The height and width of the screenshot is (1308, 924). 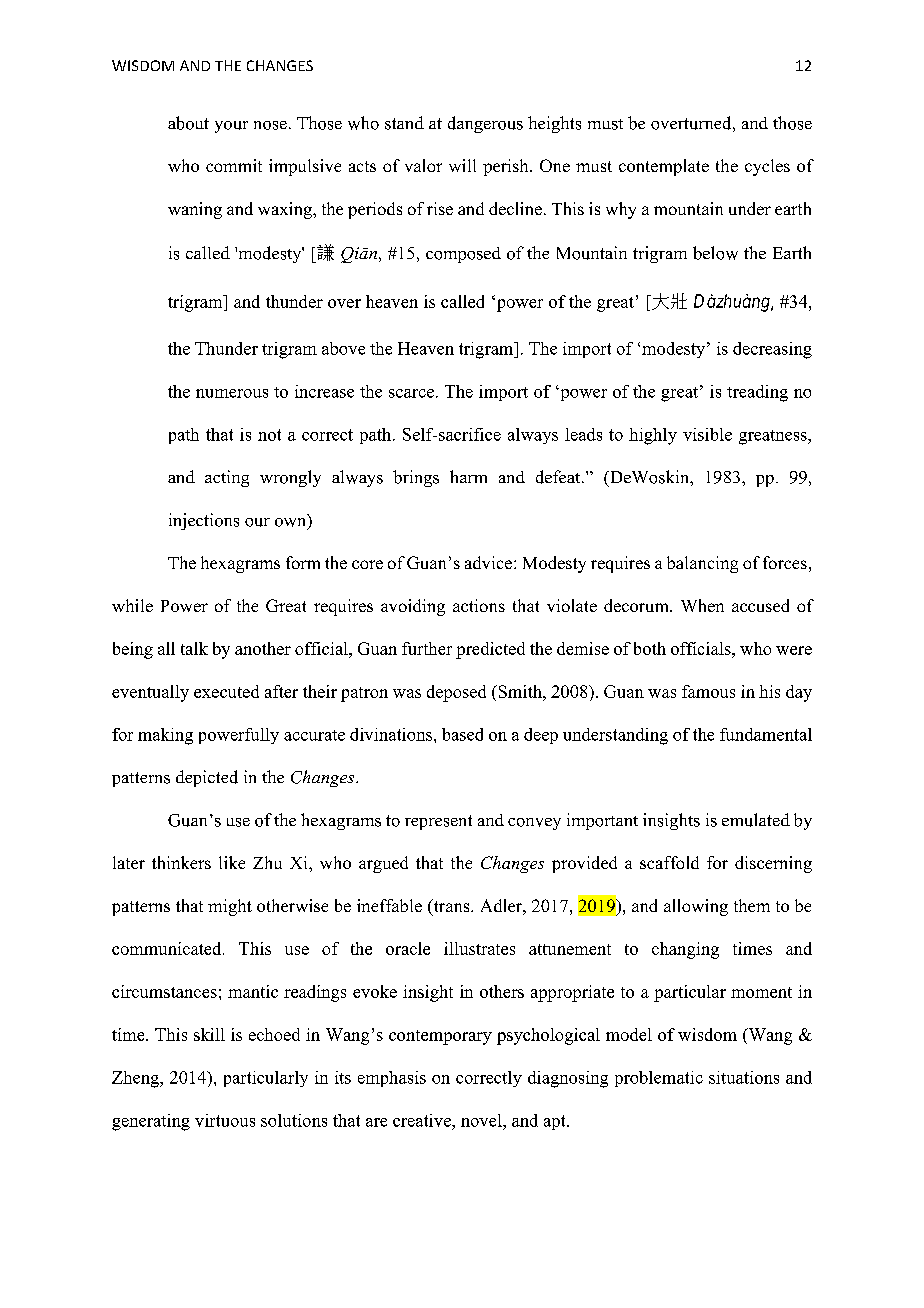 What do you see at coordinates (462, 734) in the screenshot?
I see `based` at bounding box center [462, 734].
